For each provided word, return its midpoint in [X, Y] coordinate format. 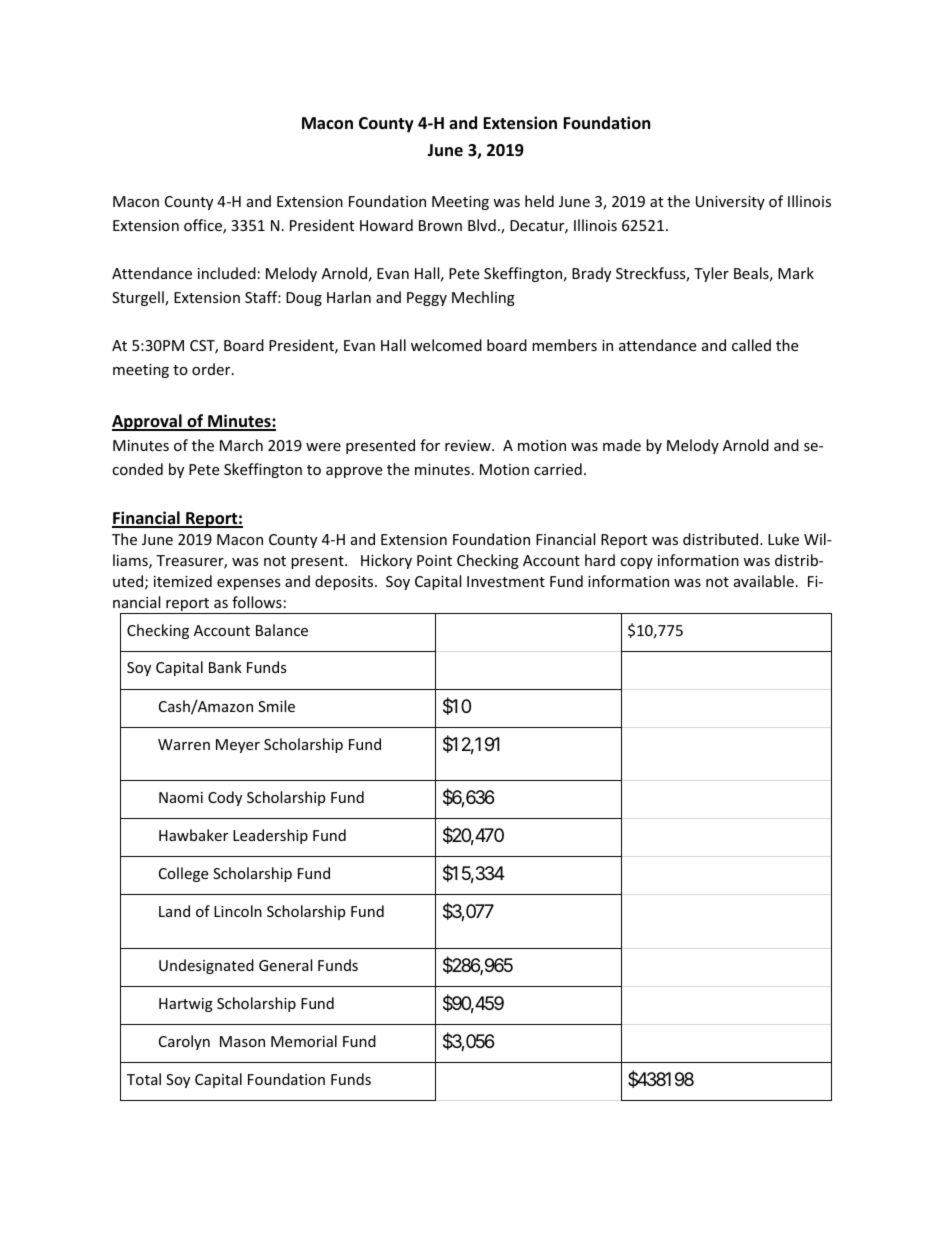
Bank [225, 667]
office [204, 226]
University [730, 203]
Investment [506, 581]
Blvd [482, 225]
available [764, 581]
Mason [242, 1041]
